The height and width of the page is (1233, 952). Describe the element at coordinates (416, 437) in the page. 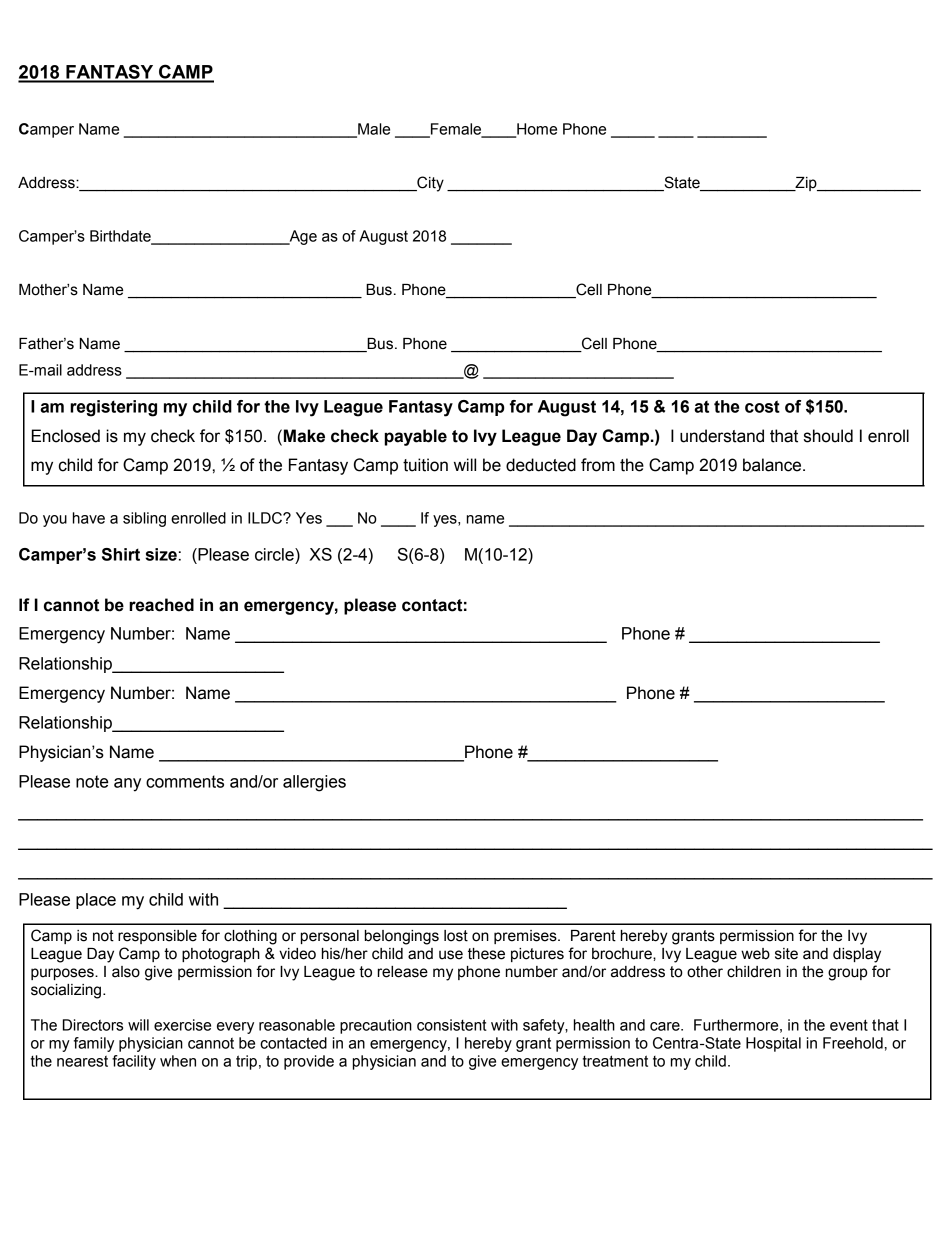

I see `payable` at that location.
